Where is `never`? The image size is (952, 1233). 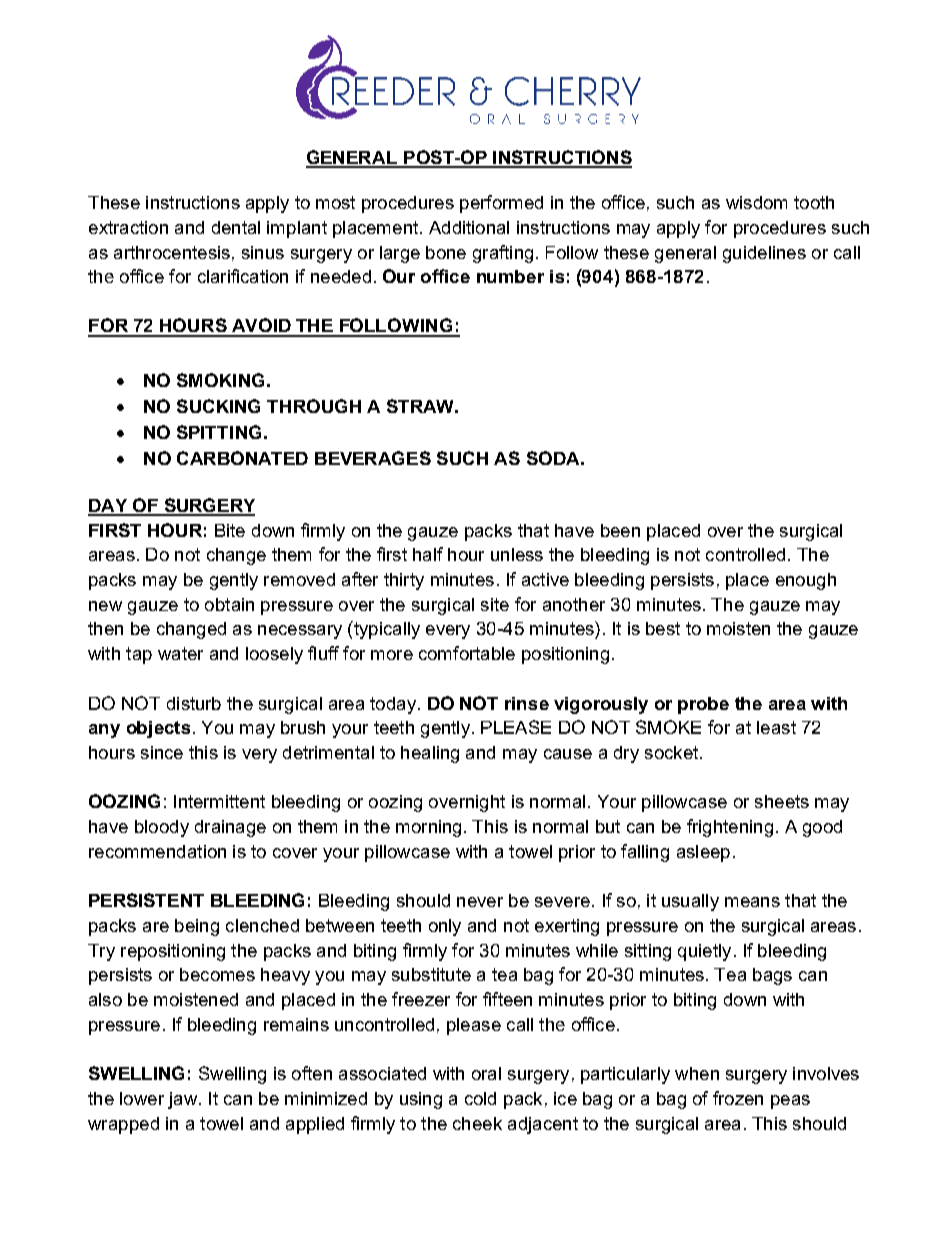 never is located at coordinates (480, 902).
